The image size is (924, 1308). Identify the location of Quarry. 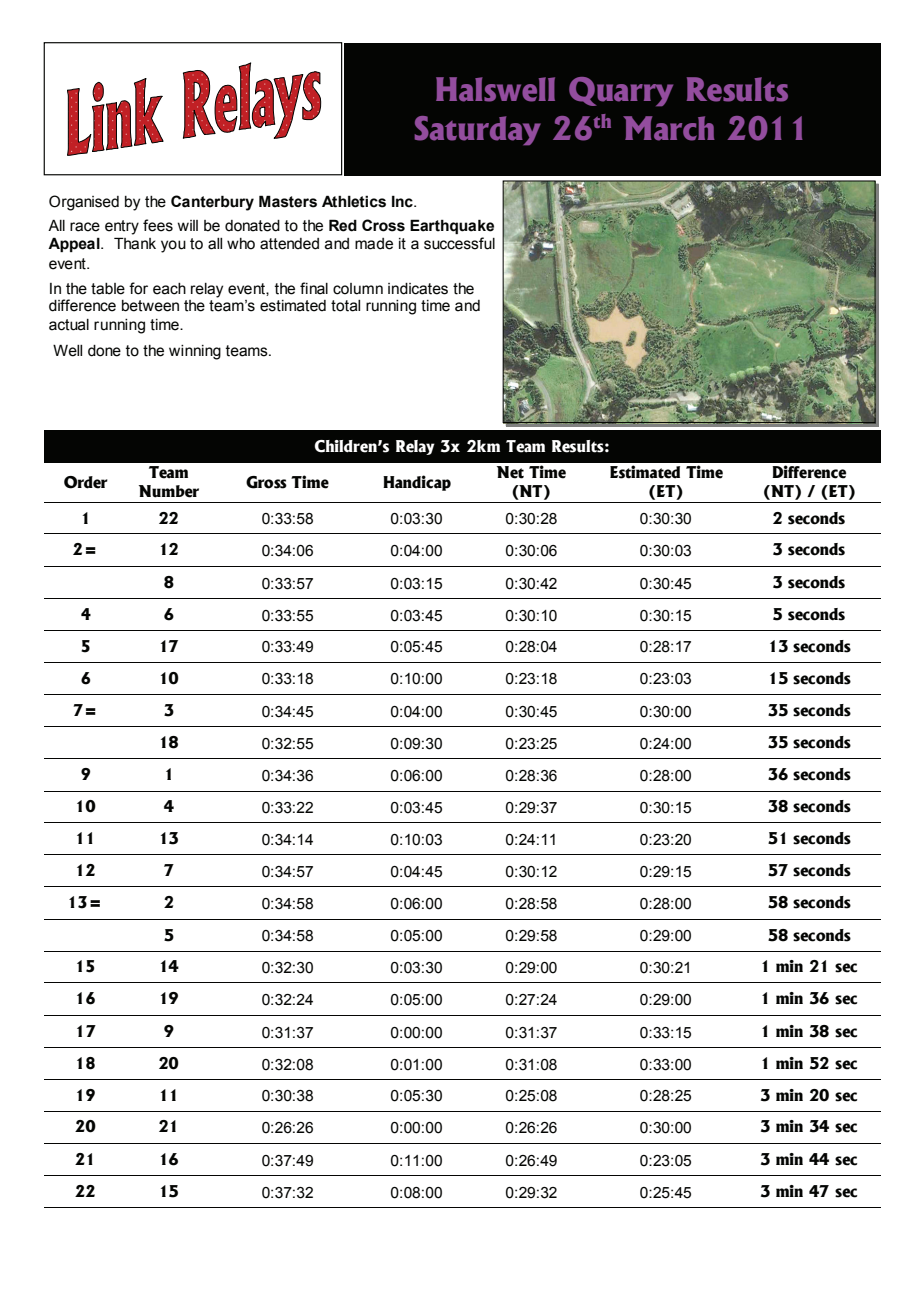
(621, 91).
